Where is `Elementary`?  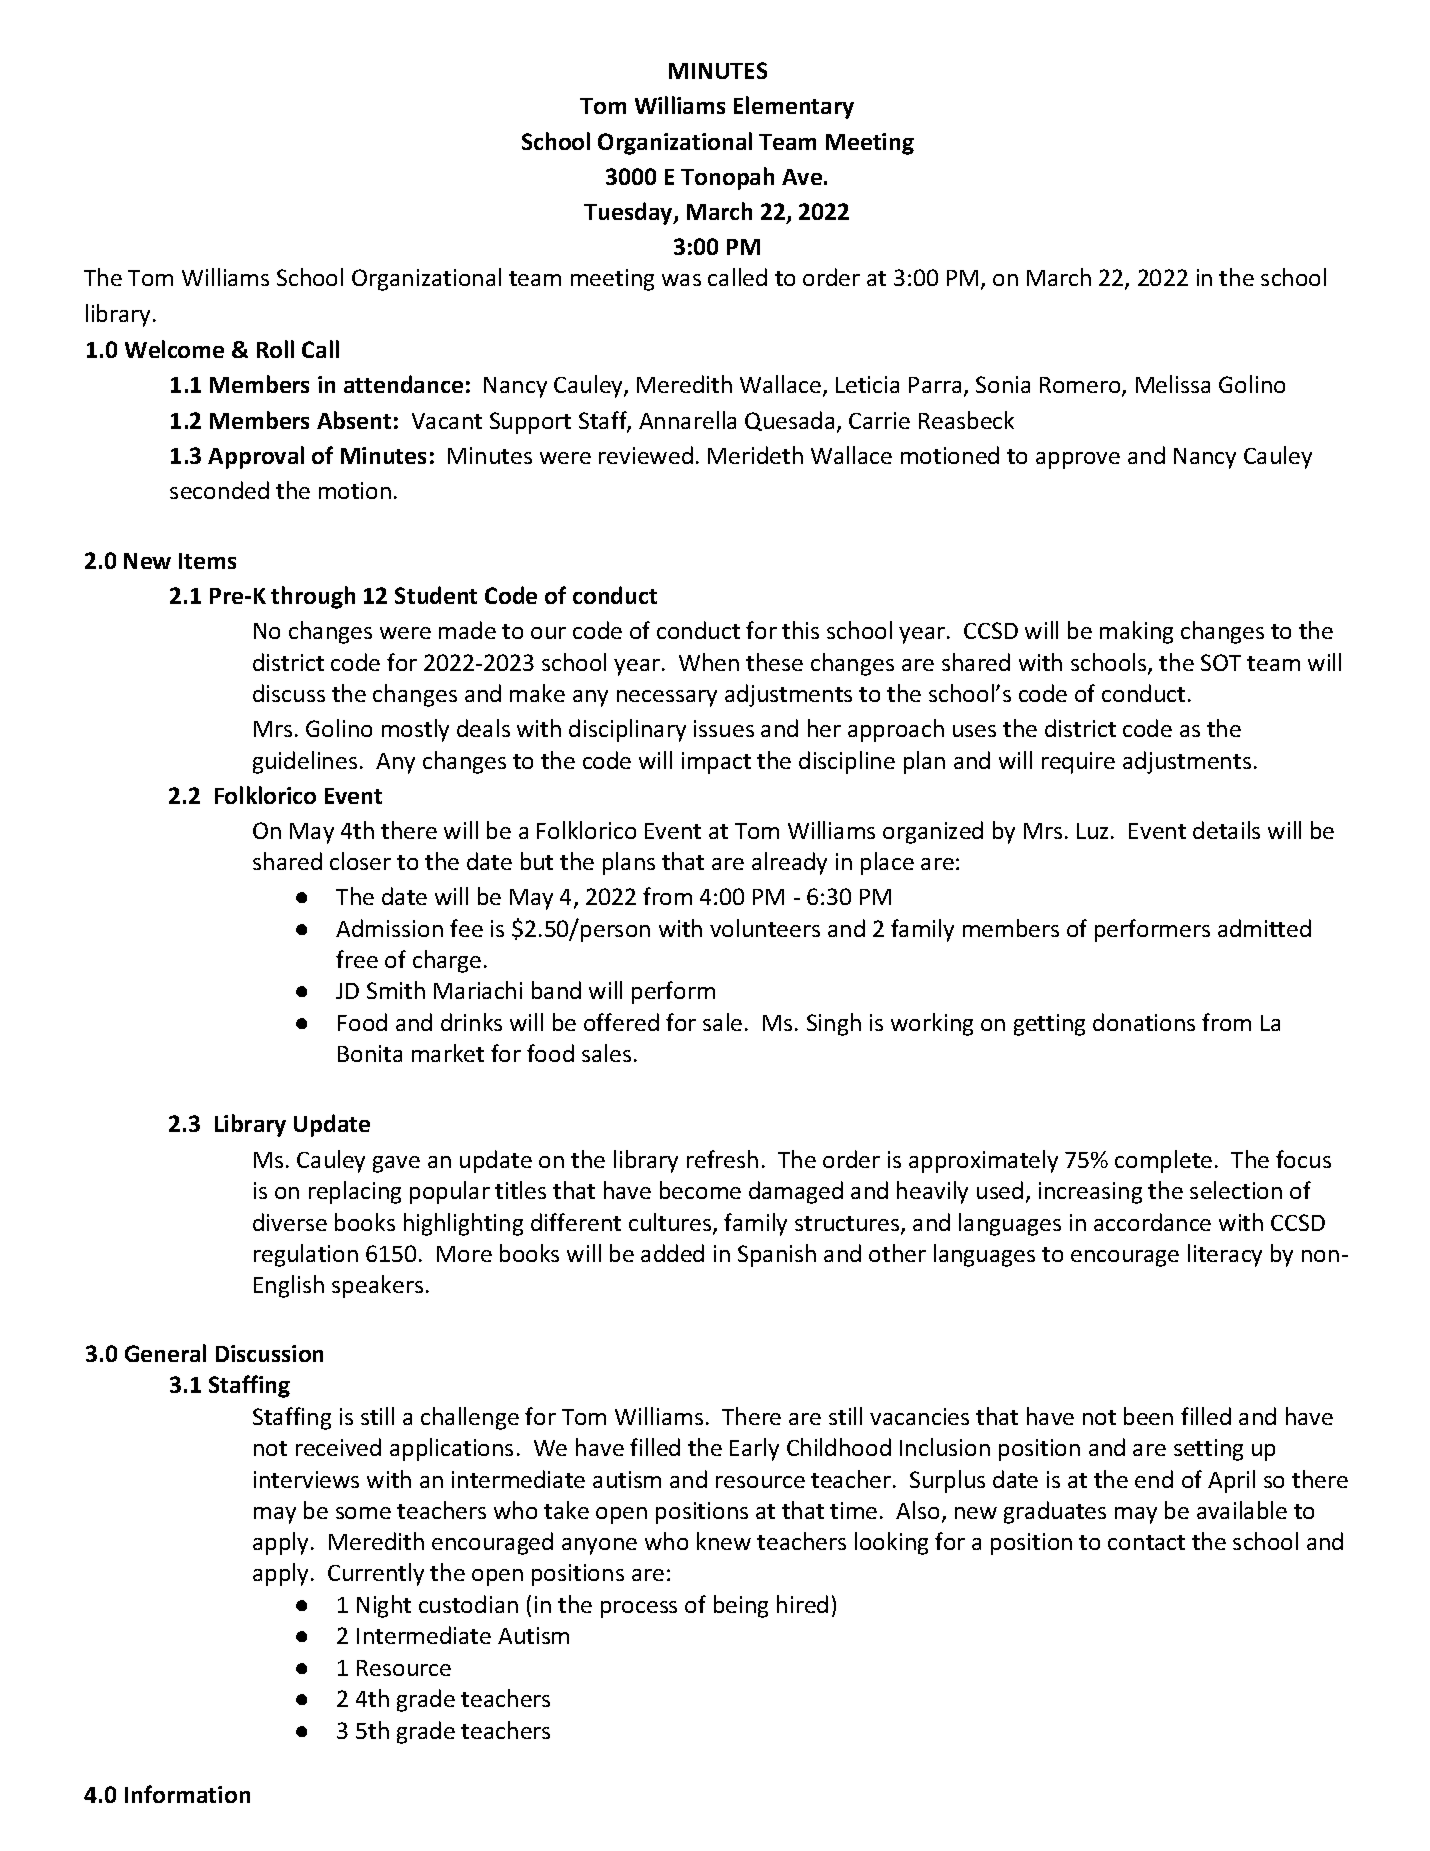
Elementary is located at coordinates (794, 107).
